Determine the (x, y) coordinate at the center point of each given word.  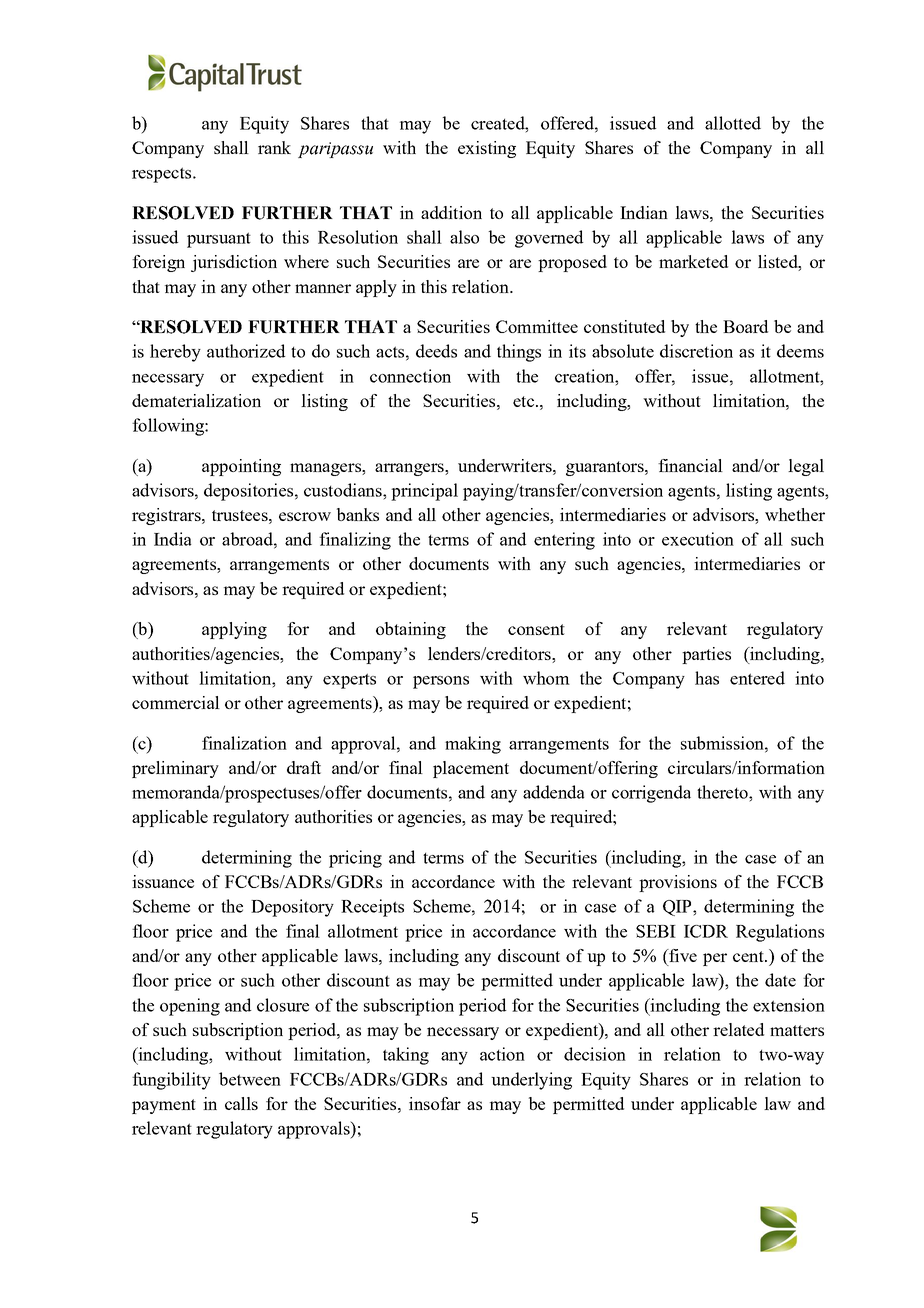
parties (706, 655)
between (250, 1079)
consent (536, 629)
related (738, 1029)
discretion (696, 351)
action (502, 1054)
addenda (553, 792)
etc (523, 401)
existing (487, 149)
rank (274, 147)
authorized (246, 351)
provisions (678, 883)
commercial (176, 702)
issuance (163, 881)
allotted (733, 123)
